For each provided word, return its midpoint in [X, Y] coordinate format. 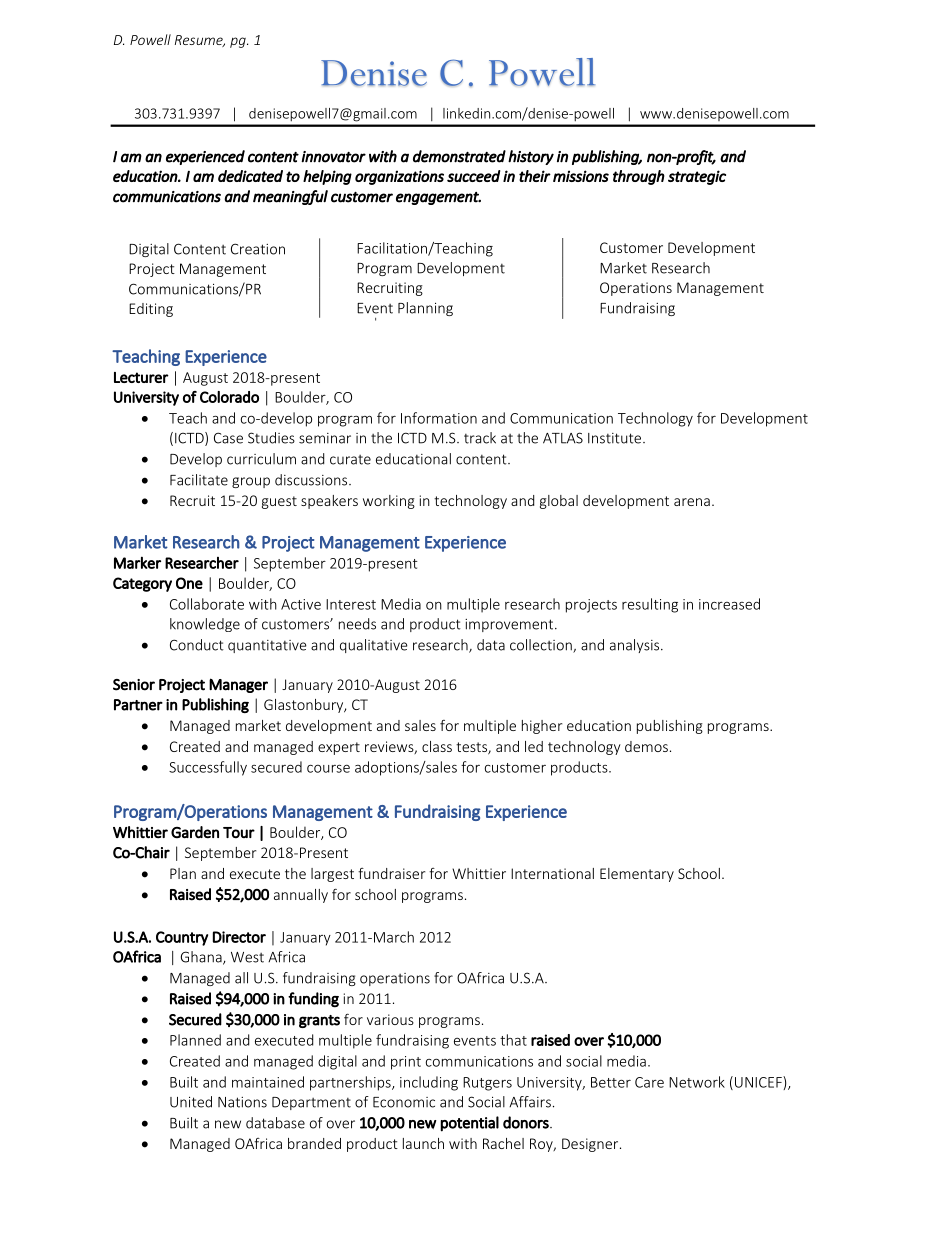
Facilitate [199, 480]
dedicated [250, 176]
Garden [195, 832]
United [191, 1102]
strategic [697, 177]
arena [692, 502]
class [437, 746]
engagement [438, 198]
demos [646, 746]
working [389, 502]
